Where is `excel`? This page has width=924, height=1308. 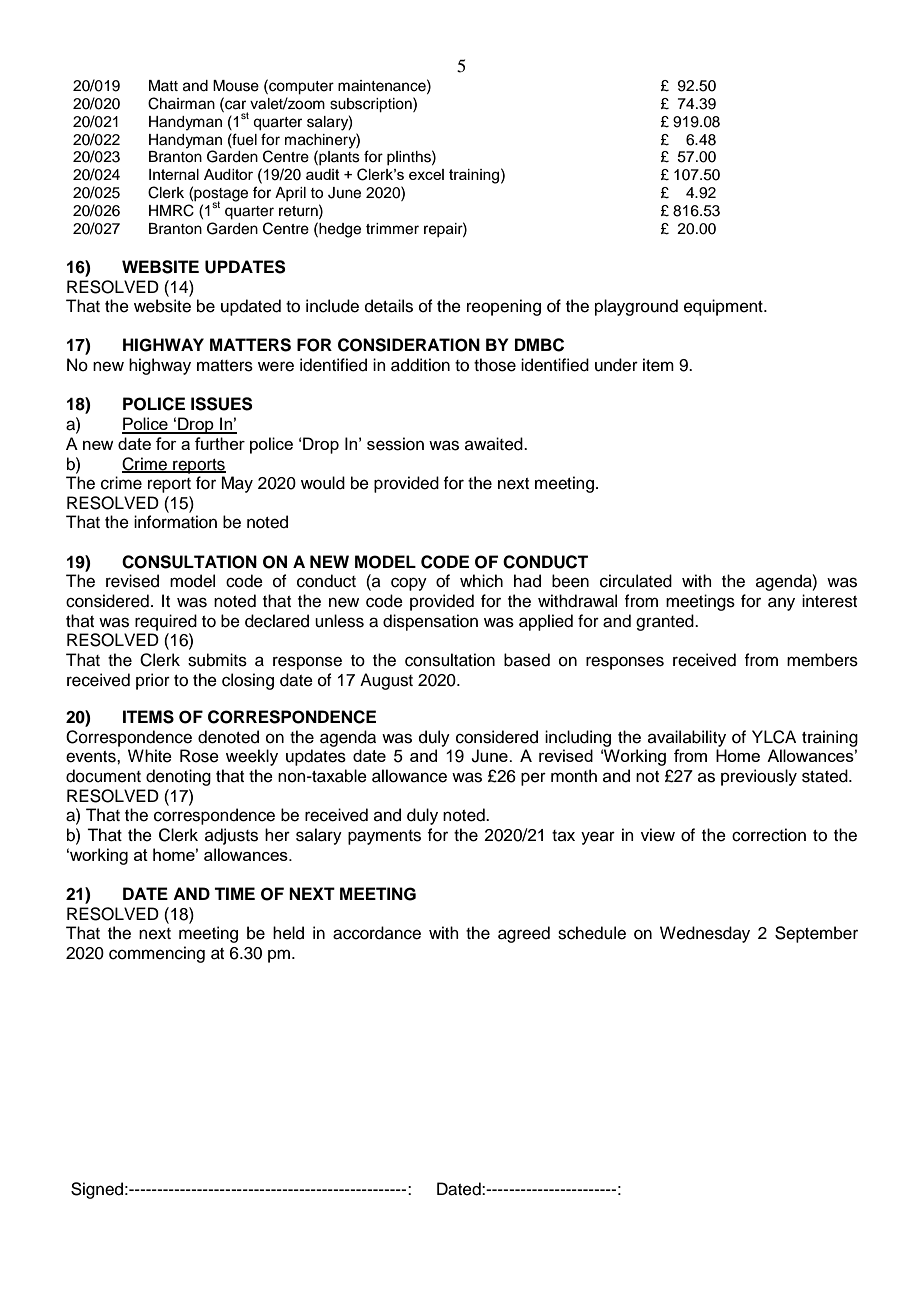 excel is located at coordinates (426, 174).
